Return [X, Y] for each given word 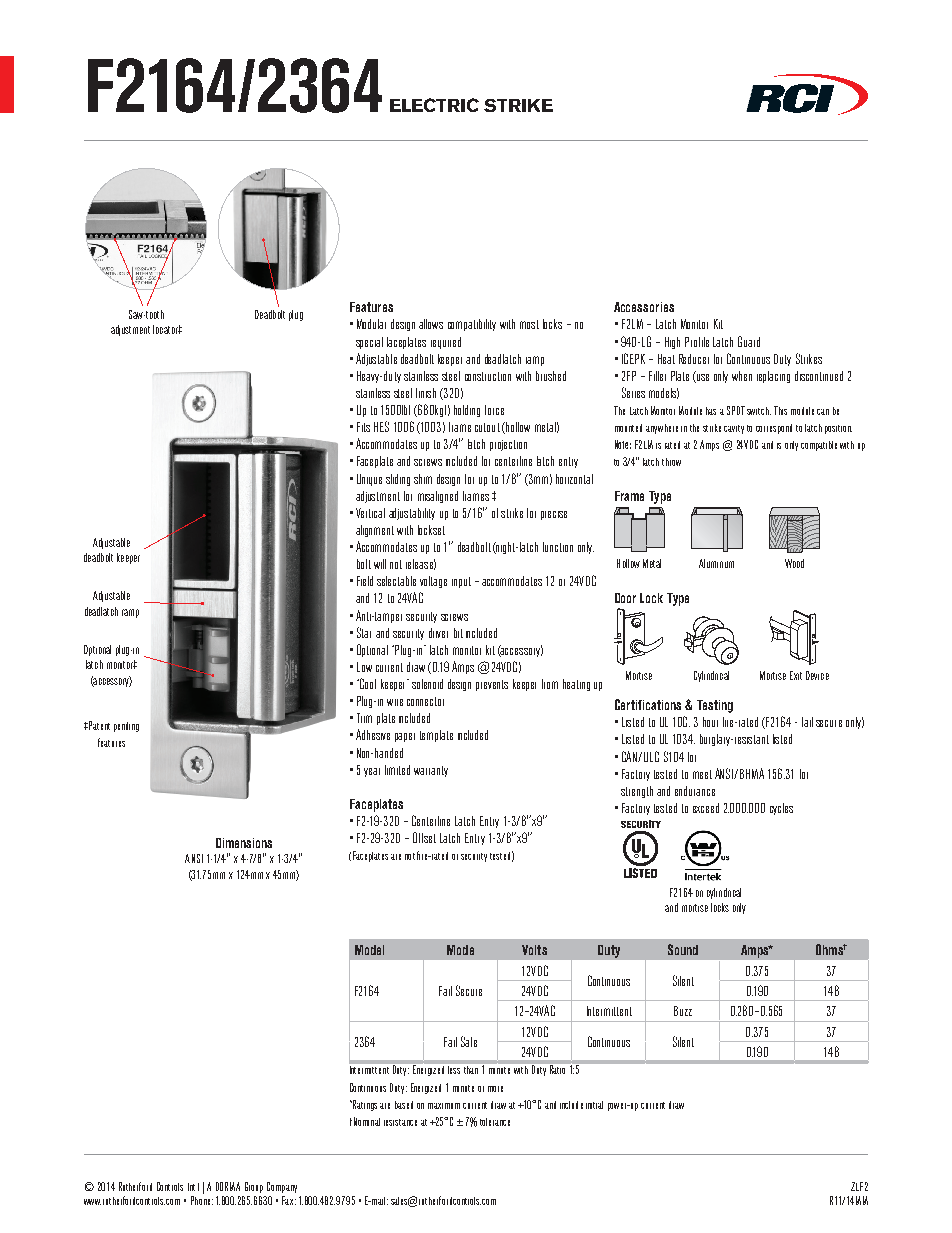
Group [254, 1187]
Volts [534, 950]
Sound [683, 949]
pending [126, 727]
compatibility [472, 325]
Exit [796, 675]
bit [458, 633]
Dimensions [244, 843]
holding [467, 411]
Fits [363, 427]
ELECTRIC [434, 105]
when [742, 376]
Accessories [644, 307]
